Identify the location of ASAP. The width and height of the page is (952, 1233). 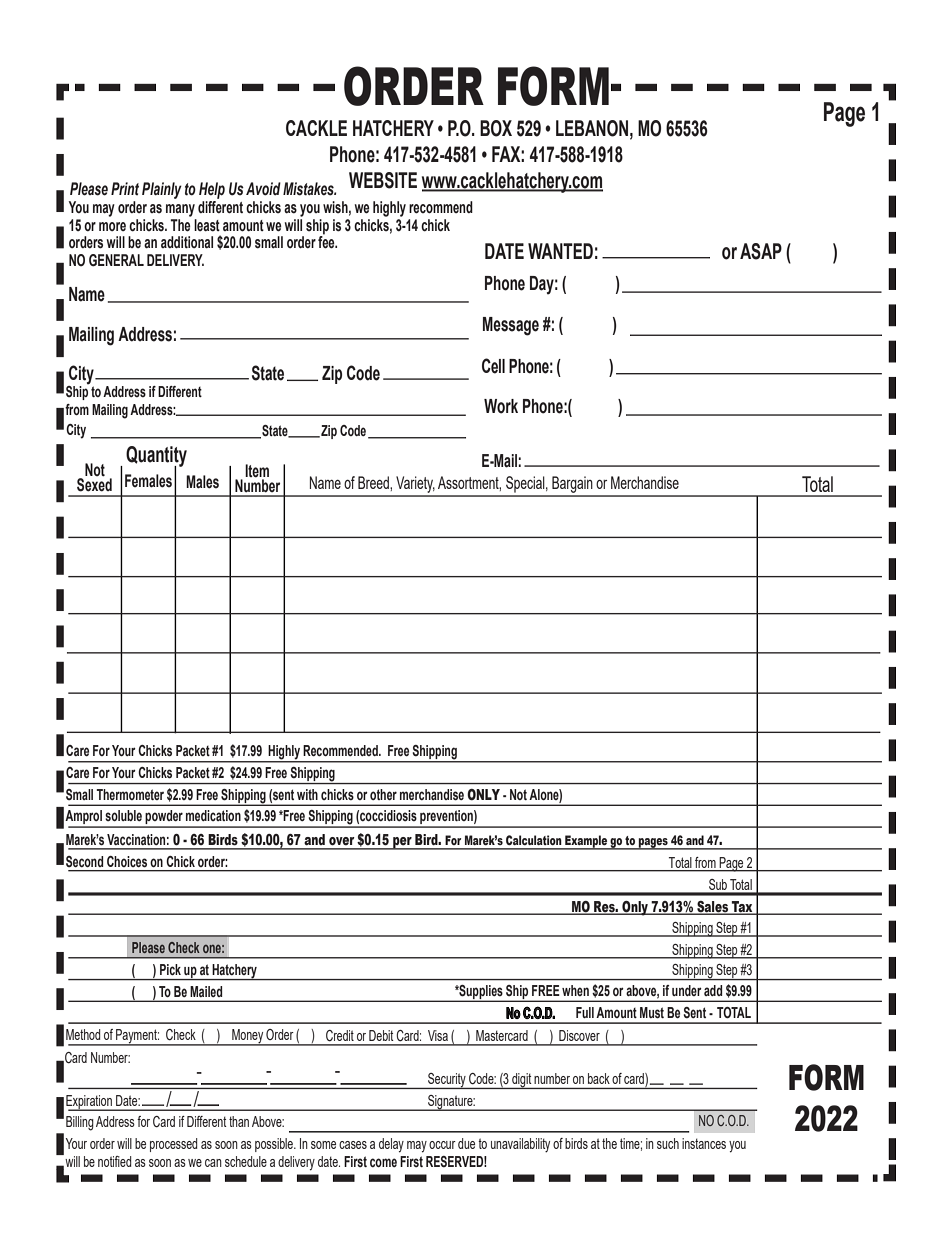
(761, 251).
